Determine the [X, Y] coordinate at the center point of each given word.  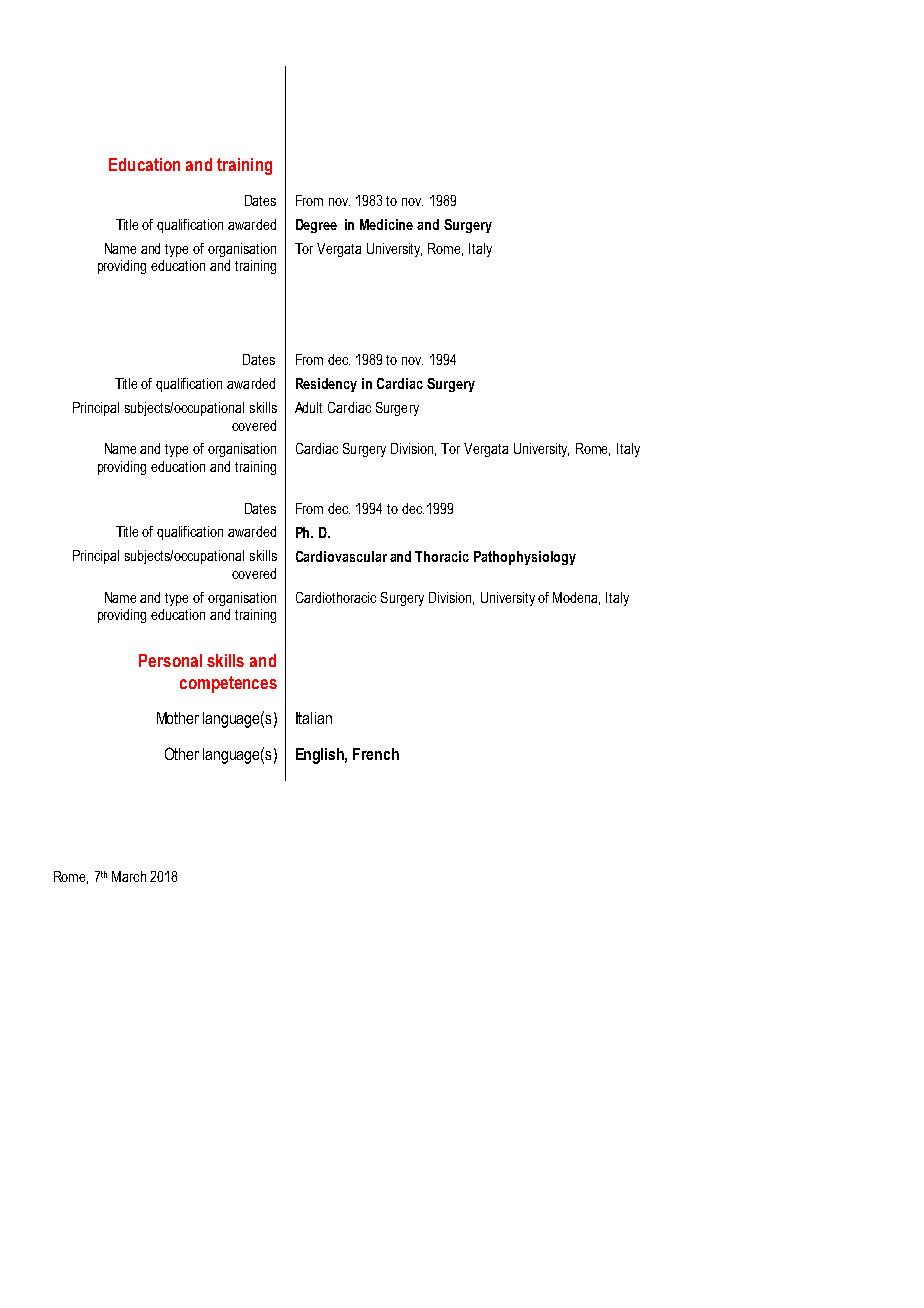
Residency [326, 385]
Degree [316, 226]
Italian [314, 718]
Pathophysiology [525, 558]
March [129, 876]
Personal [170, 660]
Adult [308, 407]
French [376, 754]
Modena [576, 598]
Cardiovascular [341, 556]
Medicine [386, 224]
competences [228, 684]
